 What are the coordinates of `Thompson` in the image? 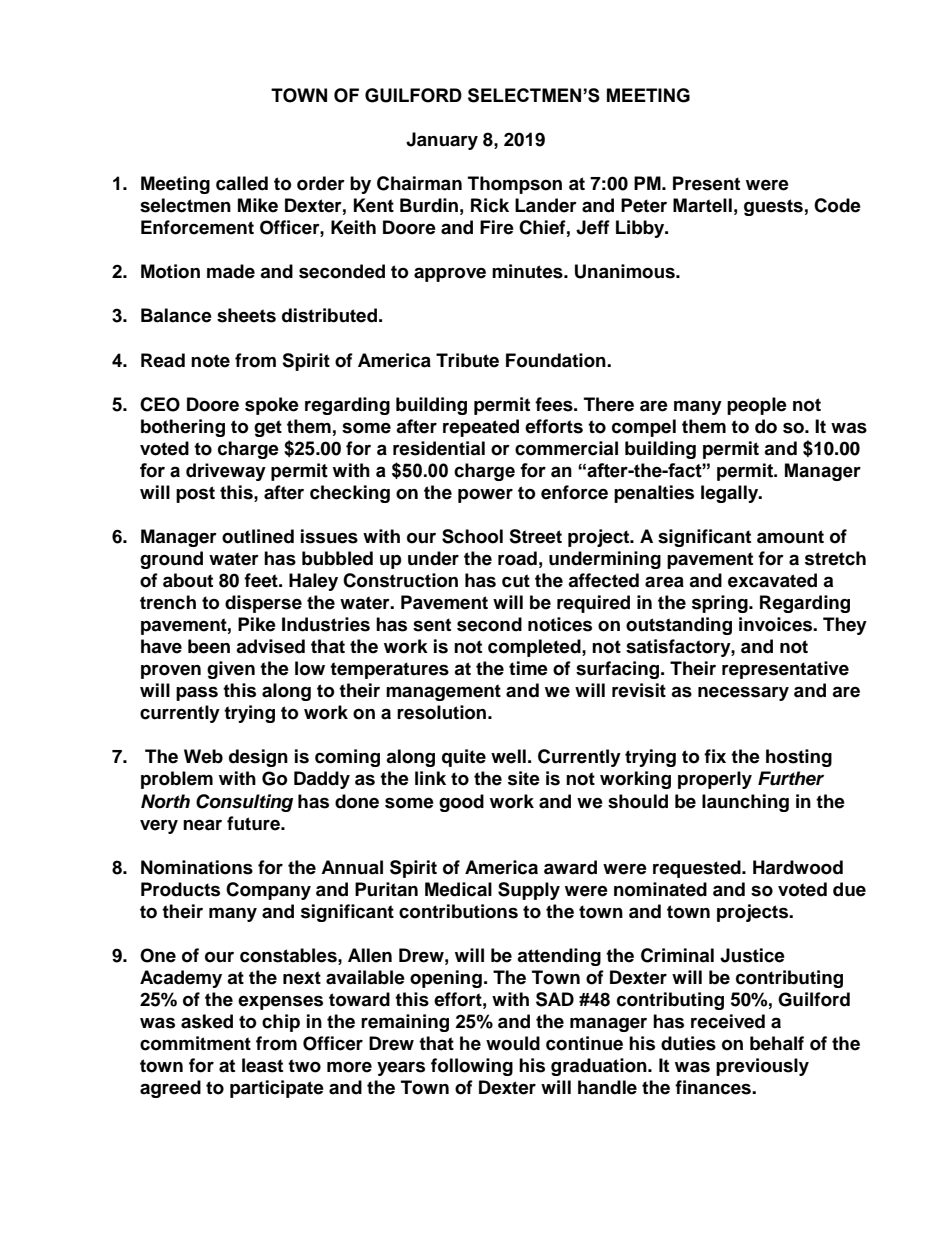 It's located at (515, 185).
